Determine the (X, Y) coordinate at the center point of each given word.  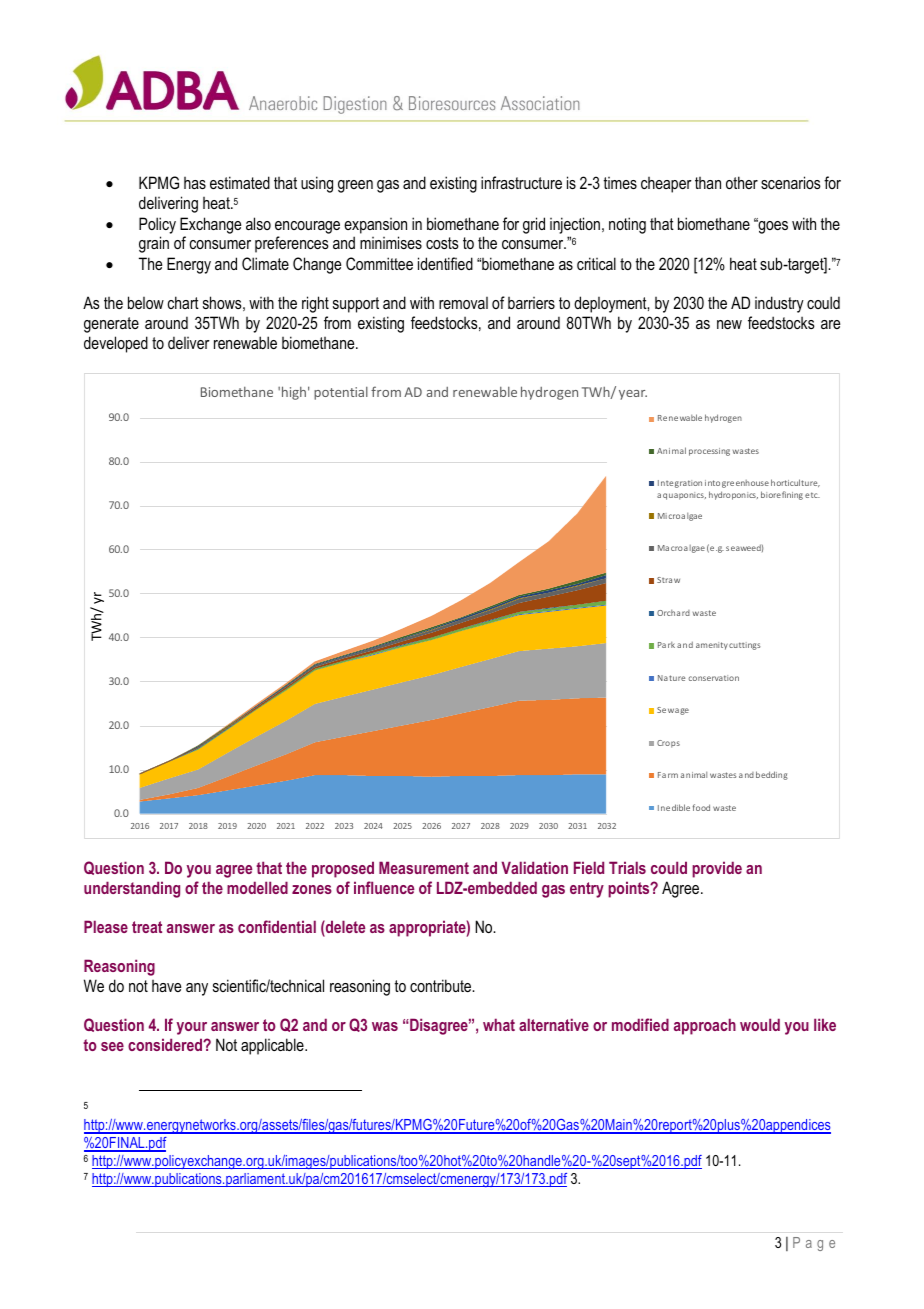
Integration (680, 484)
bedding (772, 775)
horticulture (795, 483)
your (192, 1028)
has (195, 183)
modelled (257, 887)
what (499, 1024)
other (742, 182)
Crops (668, 744)
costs (442, 243)
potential (341, 393)
